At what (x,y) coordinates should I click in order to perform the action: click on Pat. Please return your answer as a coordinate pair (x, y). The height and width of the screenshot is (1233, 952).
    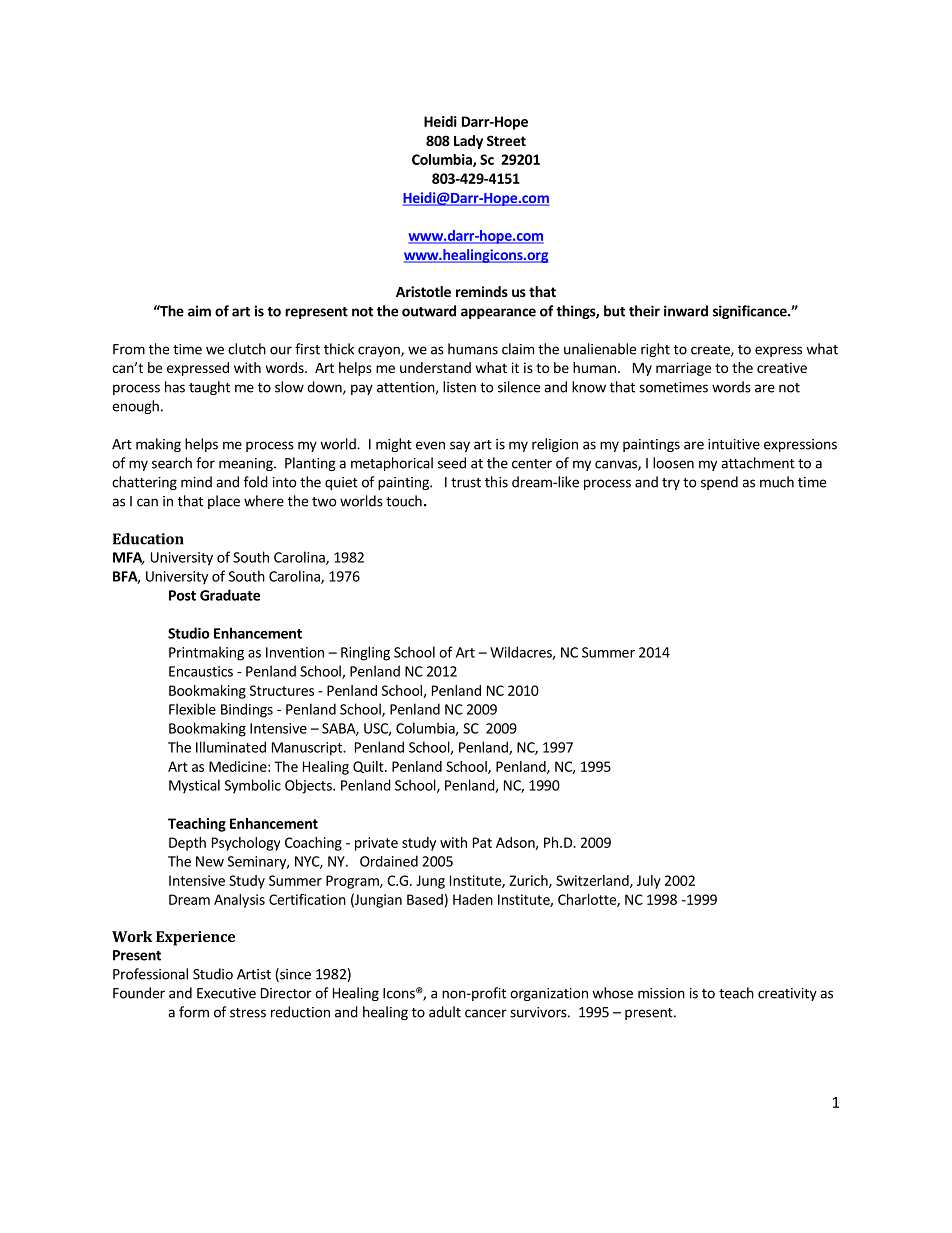
    Looking at the image, I should click on (482, 842).
